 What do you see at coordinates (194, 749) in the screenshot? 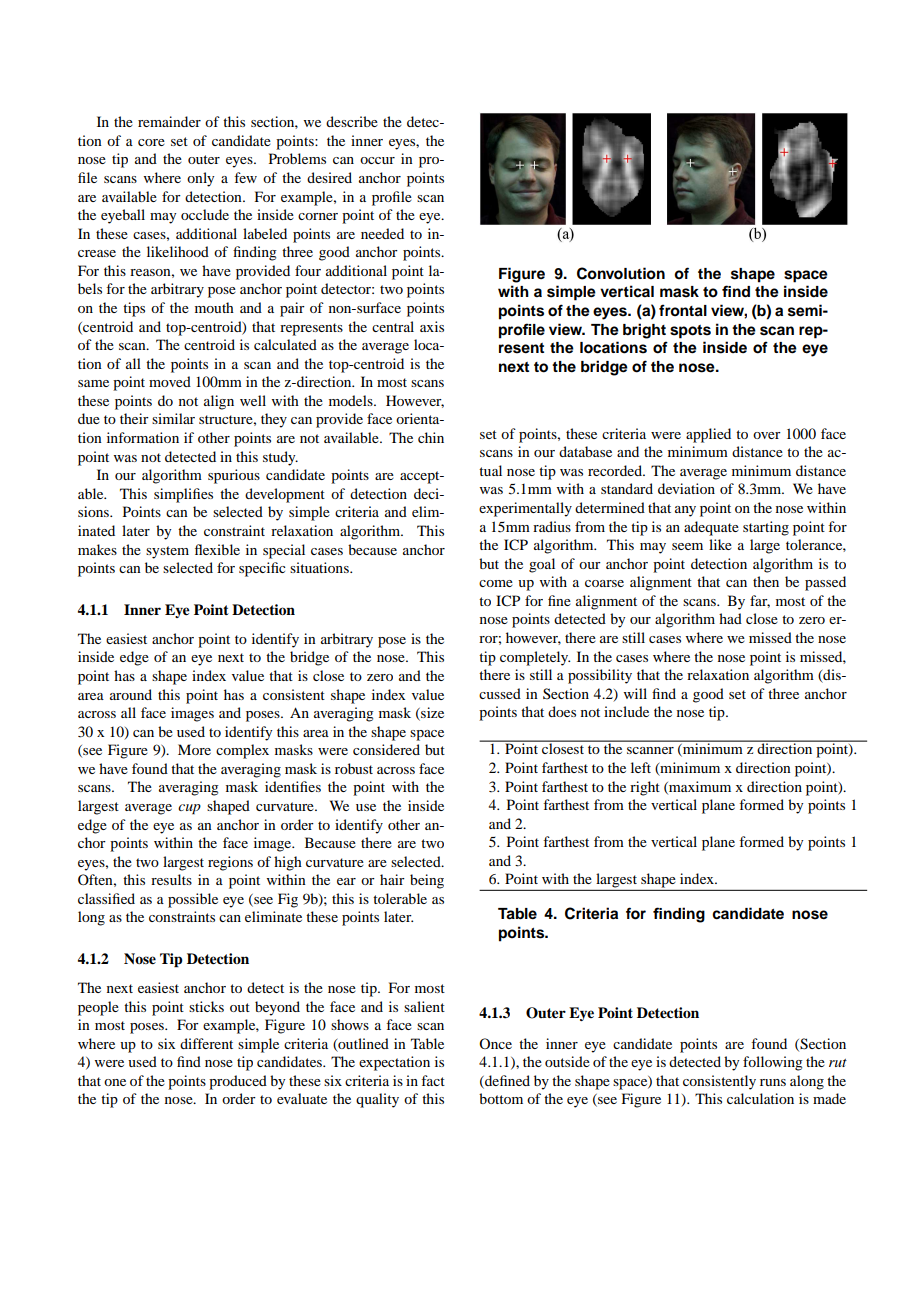
I see `More` at bounding box center [194, 749].
